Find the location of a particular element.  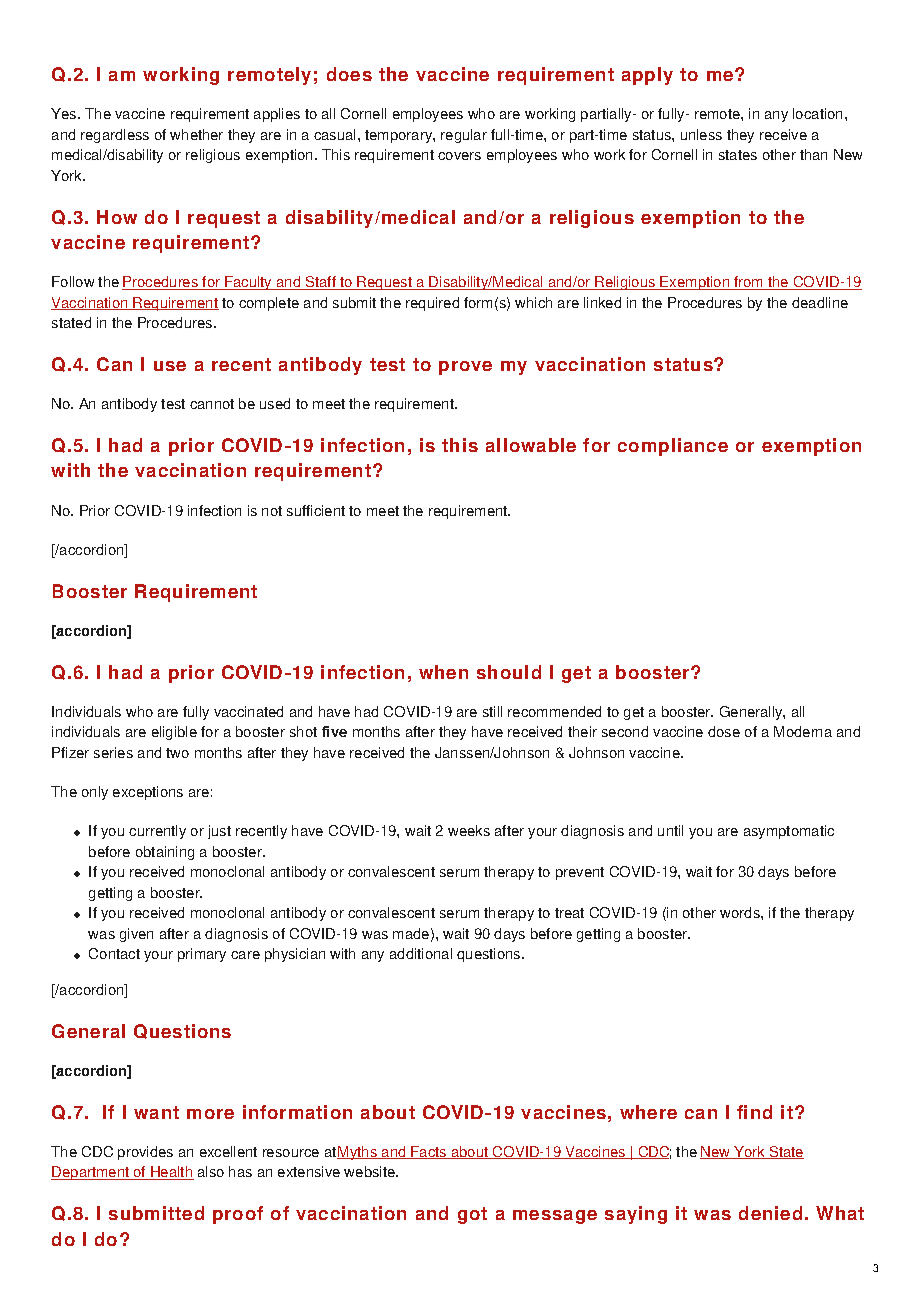

asymptomatic is located at coordinates (789, 832).
